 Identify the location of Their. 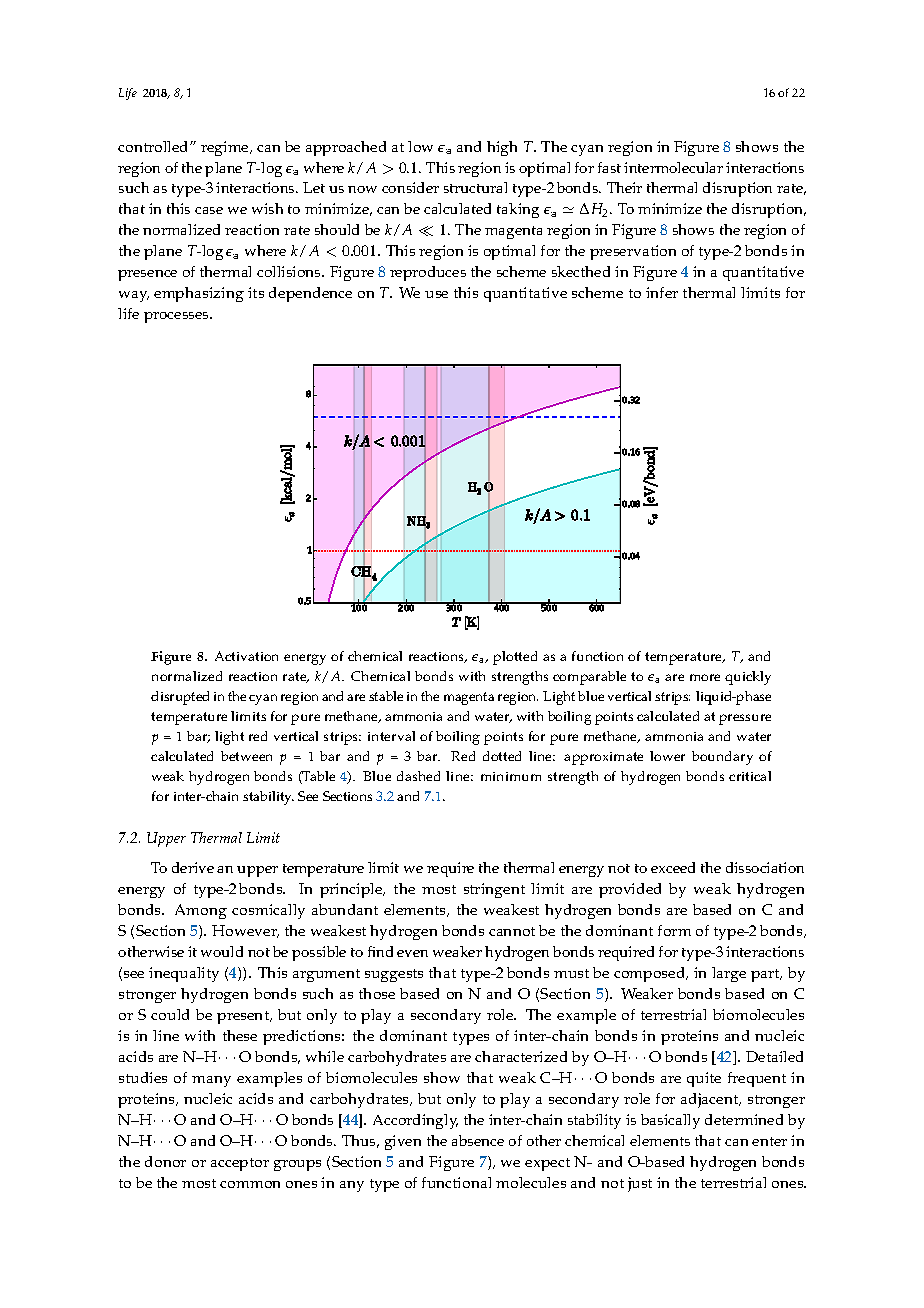
(624, 187).
